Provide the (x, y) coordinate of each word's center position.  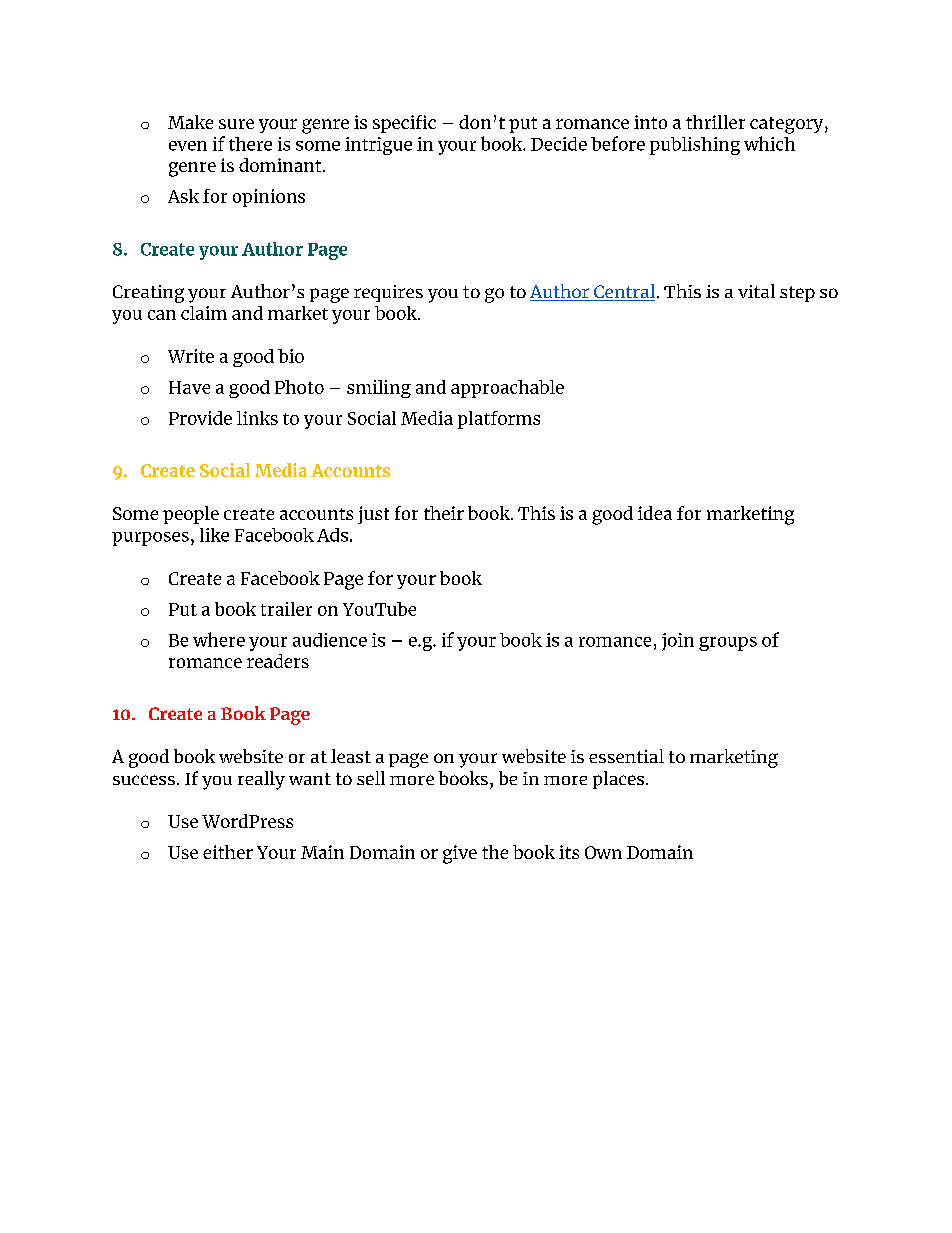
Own (603, 852)
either (228, 852)
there (250, 144)
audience (330, 640)
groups (728, 644)
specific (404, 124)
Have (189, 387)
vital (756, 291)
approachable (507, 389)
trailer (286, 609)
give (460, 854)
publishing (695, 146)
